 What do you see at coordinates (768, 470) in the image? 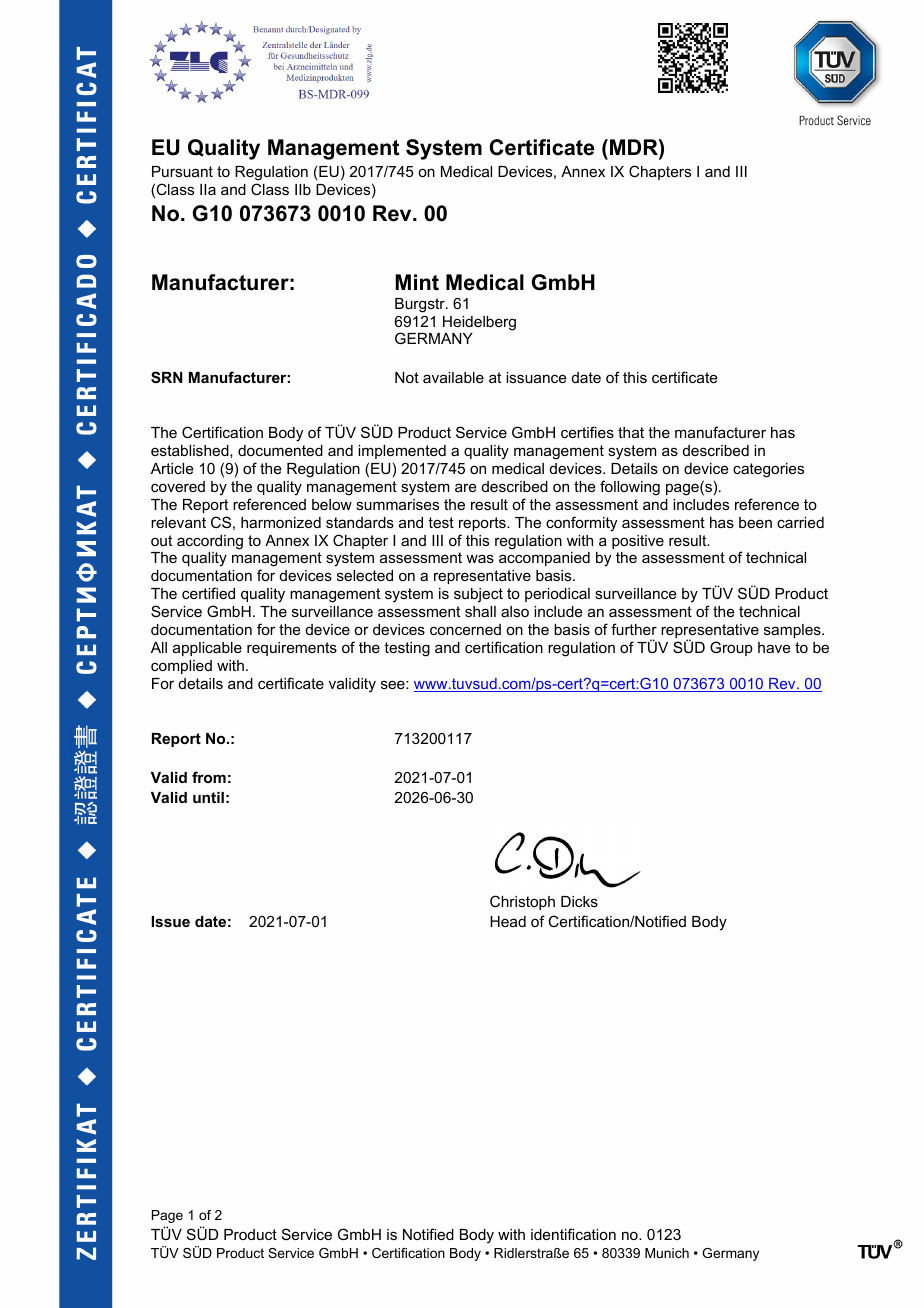
I see `categories` at bounding box center [768, 470].
